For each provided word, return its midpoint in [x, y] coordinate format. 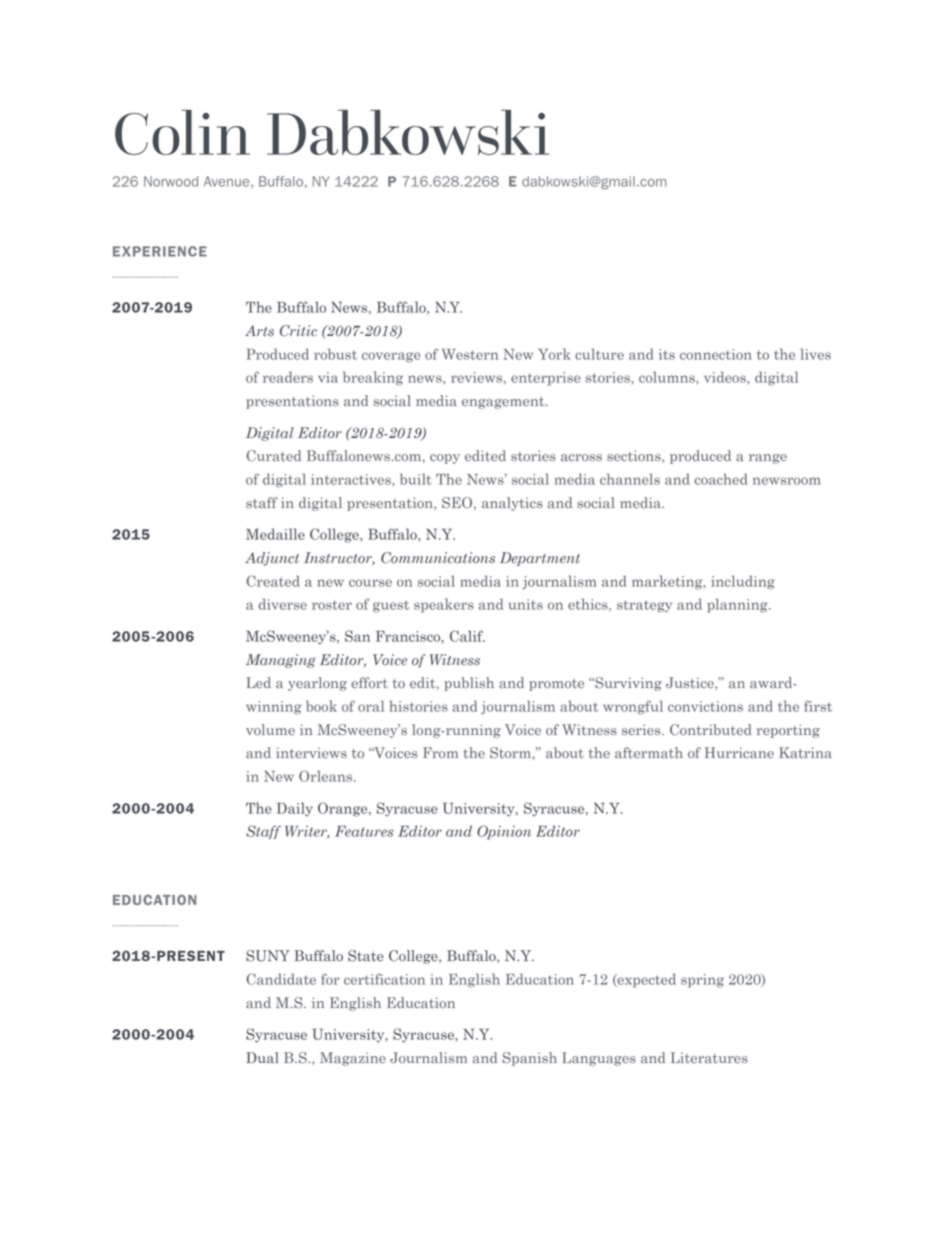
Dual [262, 1058]
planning [738, 605]
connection [716, 354]
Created [273, 581]
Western [470, 354]
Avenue [228, 181]
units [526, 604]
